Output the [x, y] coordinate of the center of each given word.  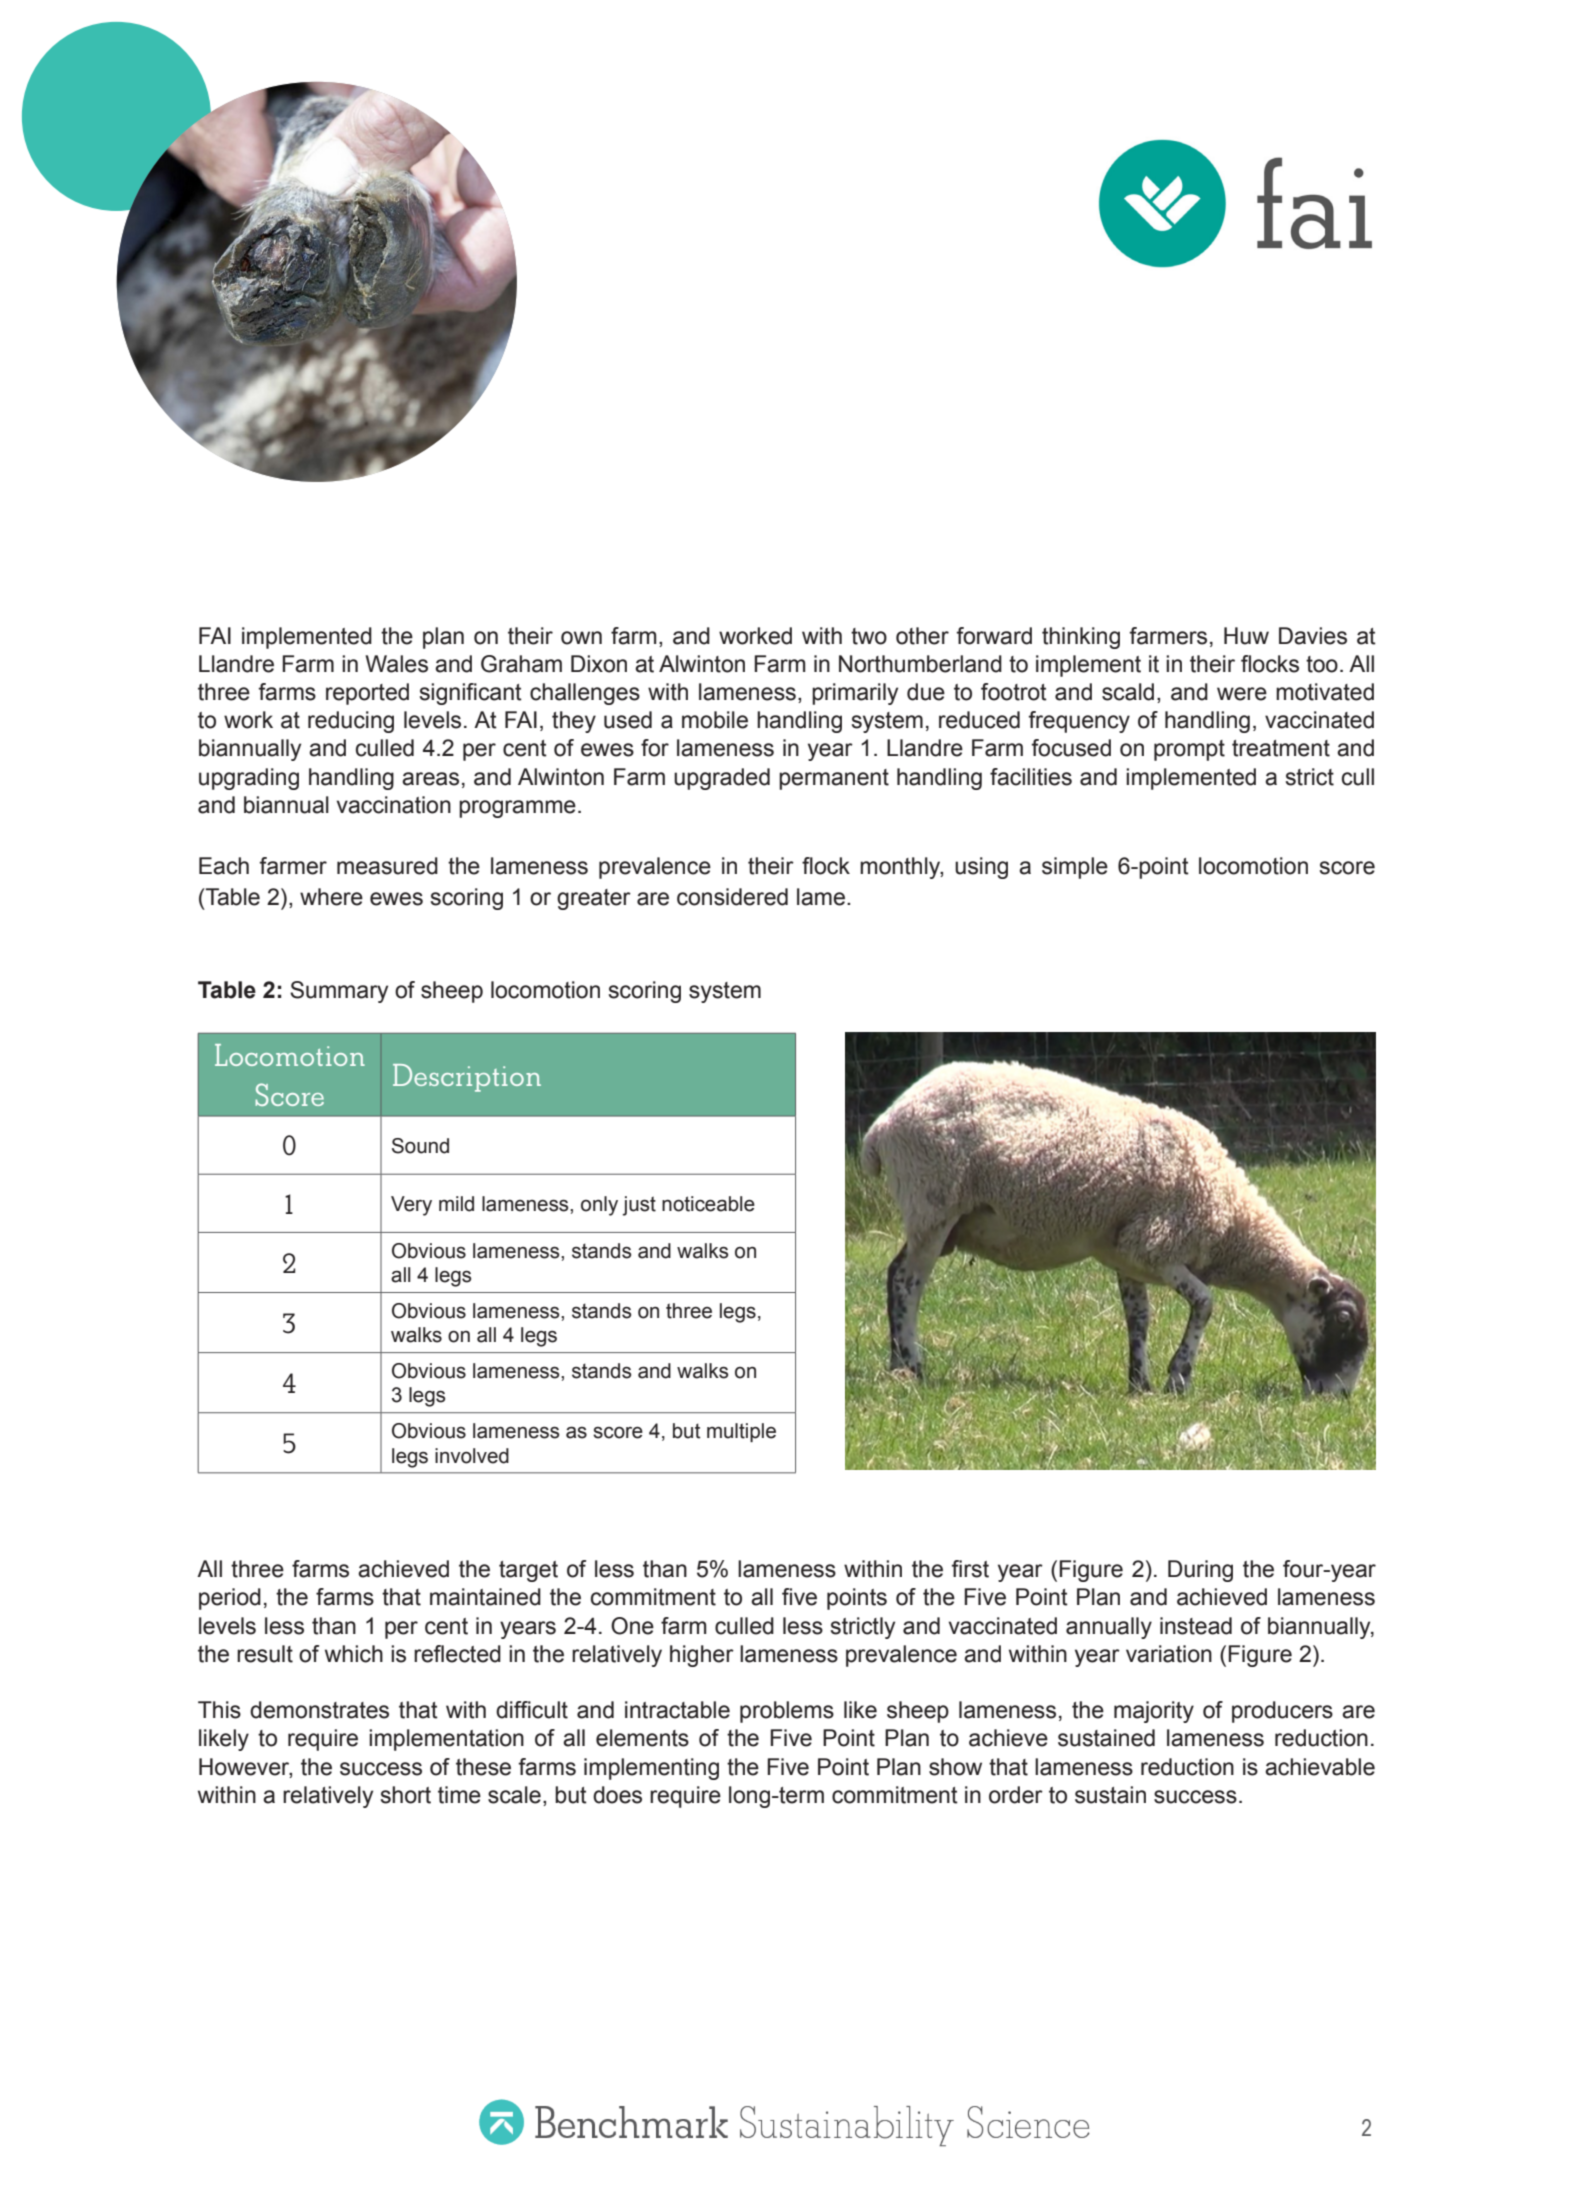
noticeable [708, 1204]
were [1242, 694]
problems [787, 1712]
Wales [396, 664]
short [406, 1795]
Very [411, 1206]
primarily [855, 694]
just [639, 1206]
